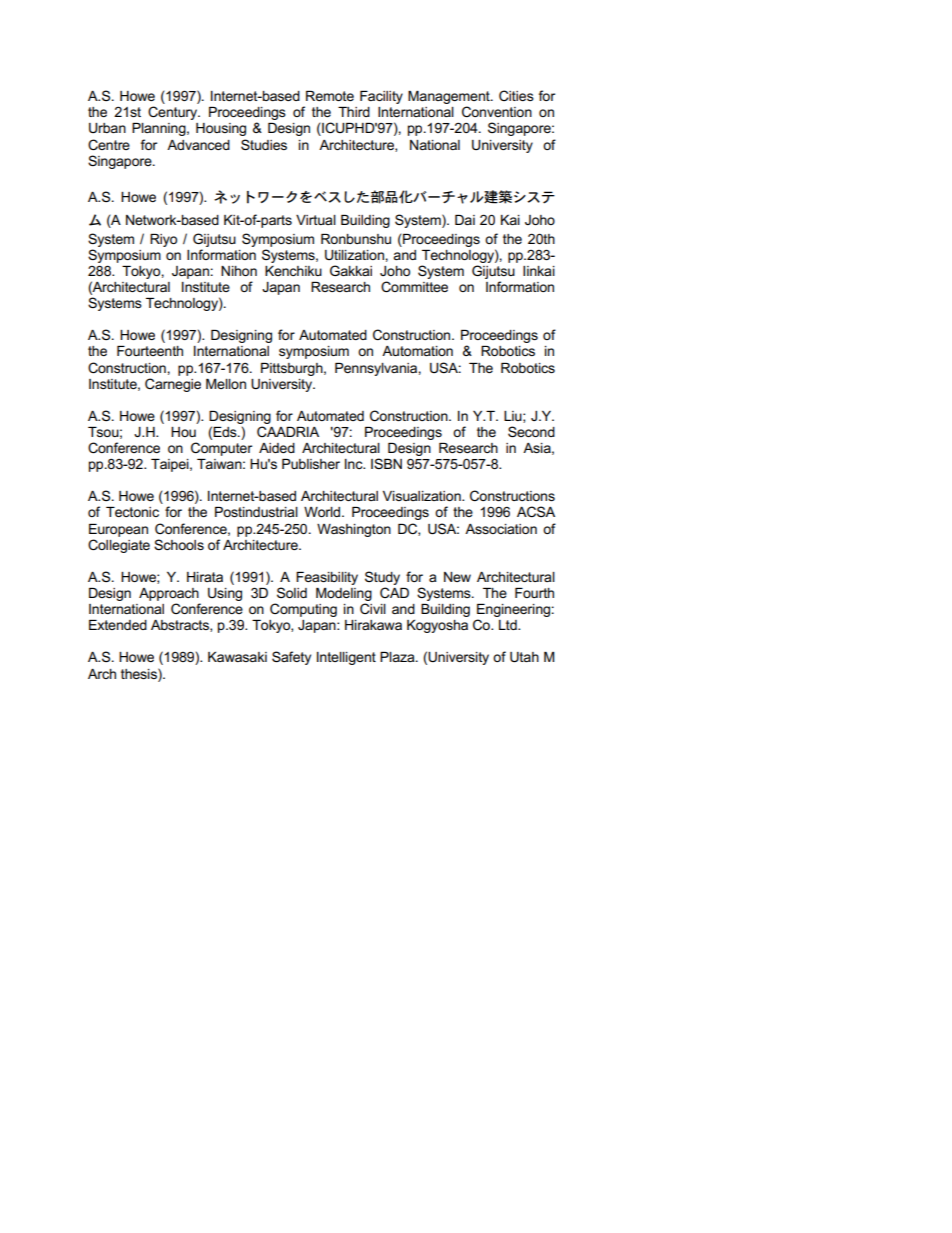 Image resolution: width=952 pixels, height=1233 pixels. What do you see at coordinates (174, 113) in the screenshot?
I see `Century` at bounding box center [174, 113].
